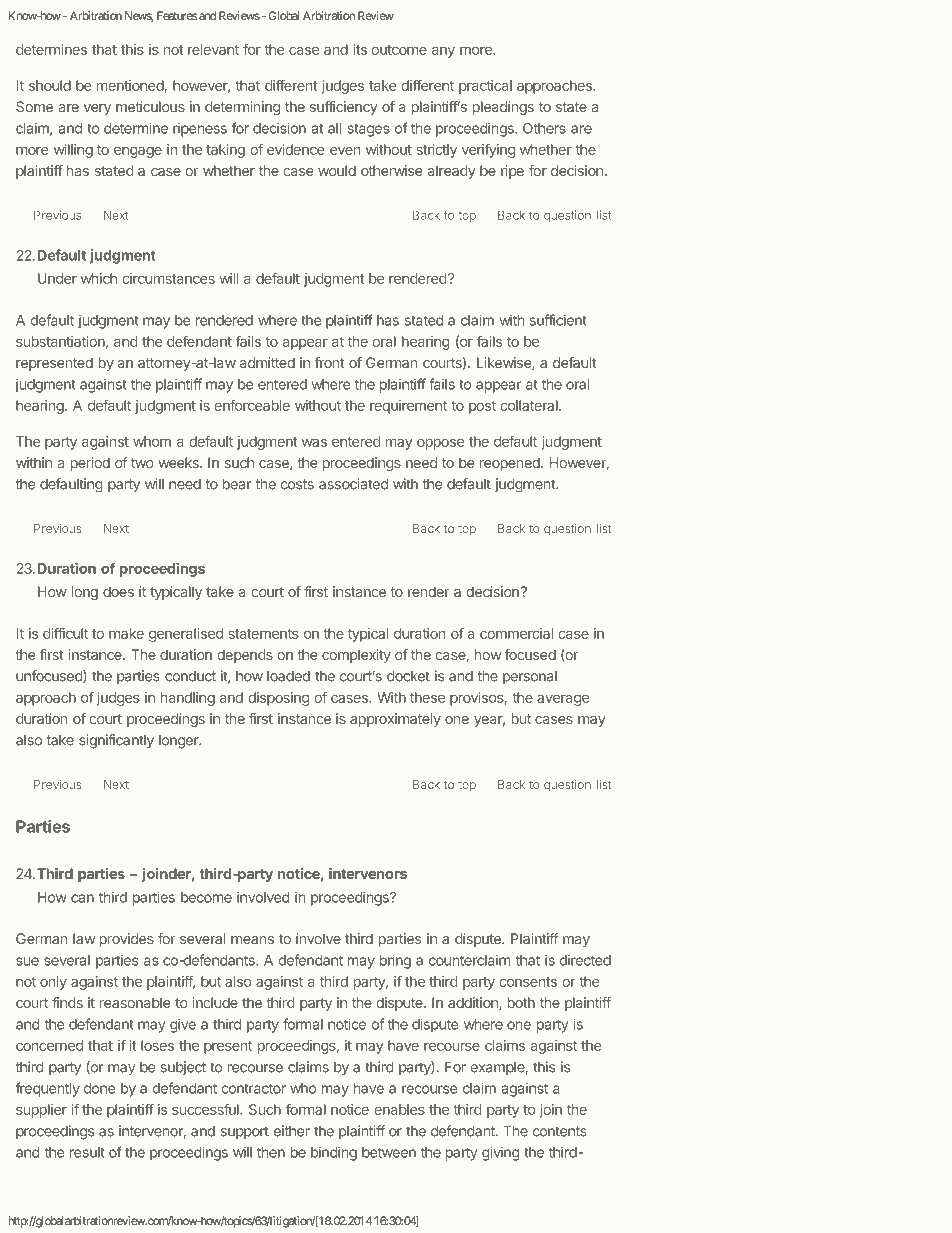 The width and height of the screenshot is (952, 1233). I want to click on either, so click(292, 1131).
